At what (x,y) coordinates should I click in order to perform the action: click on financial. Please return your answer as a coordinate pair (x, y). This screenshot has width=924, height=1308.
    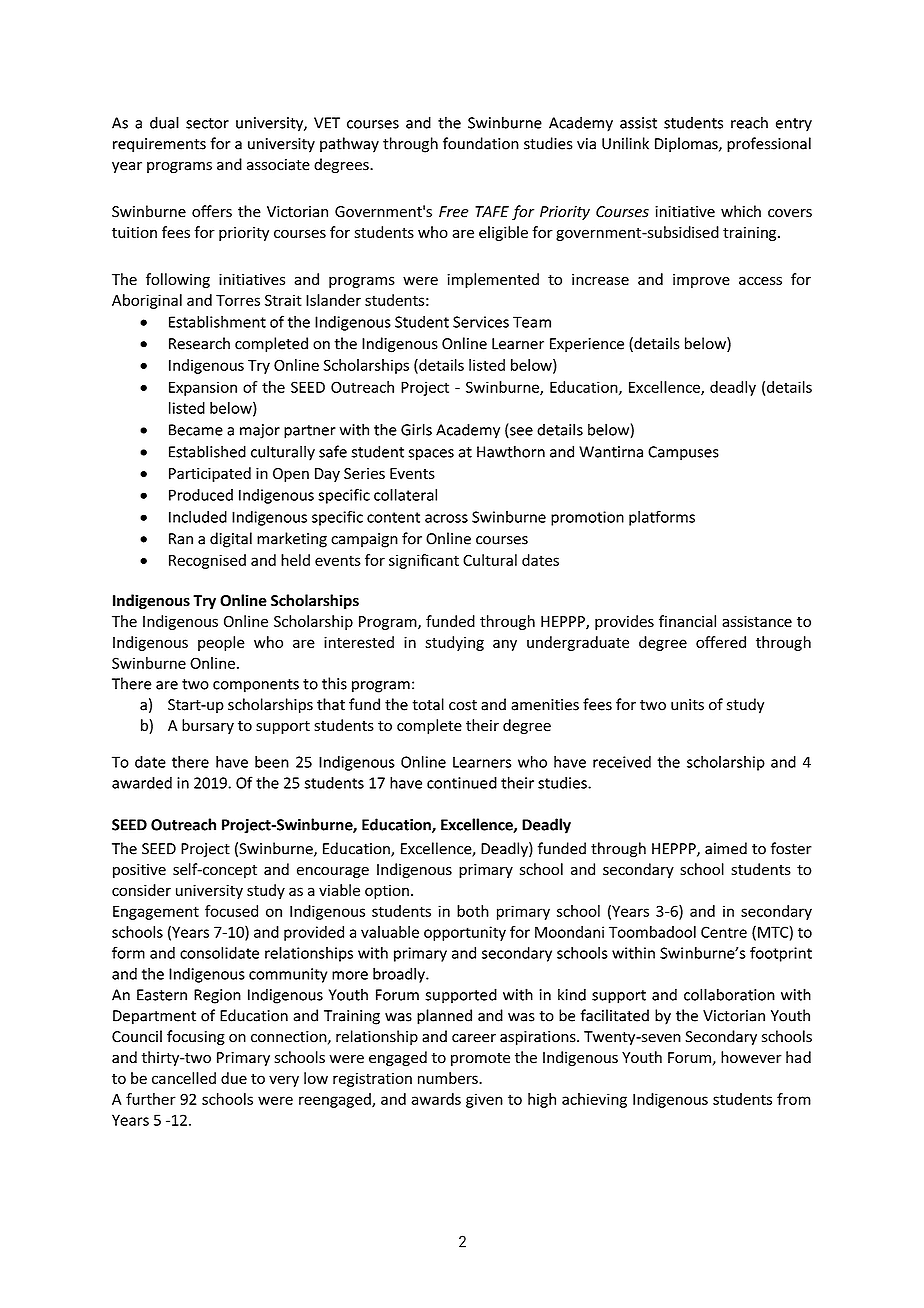
    Looking at the image, I should click on (687, 621).
